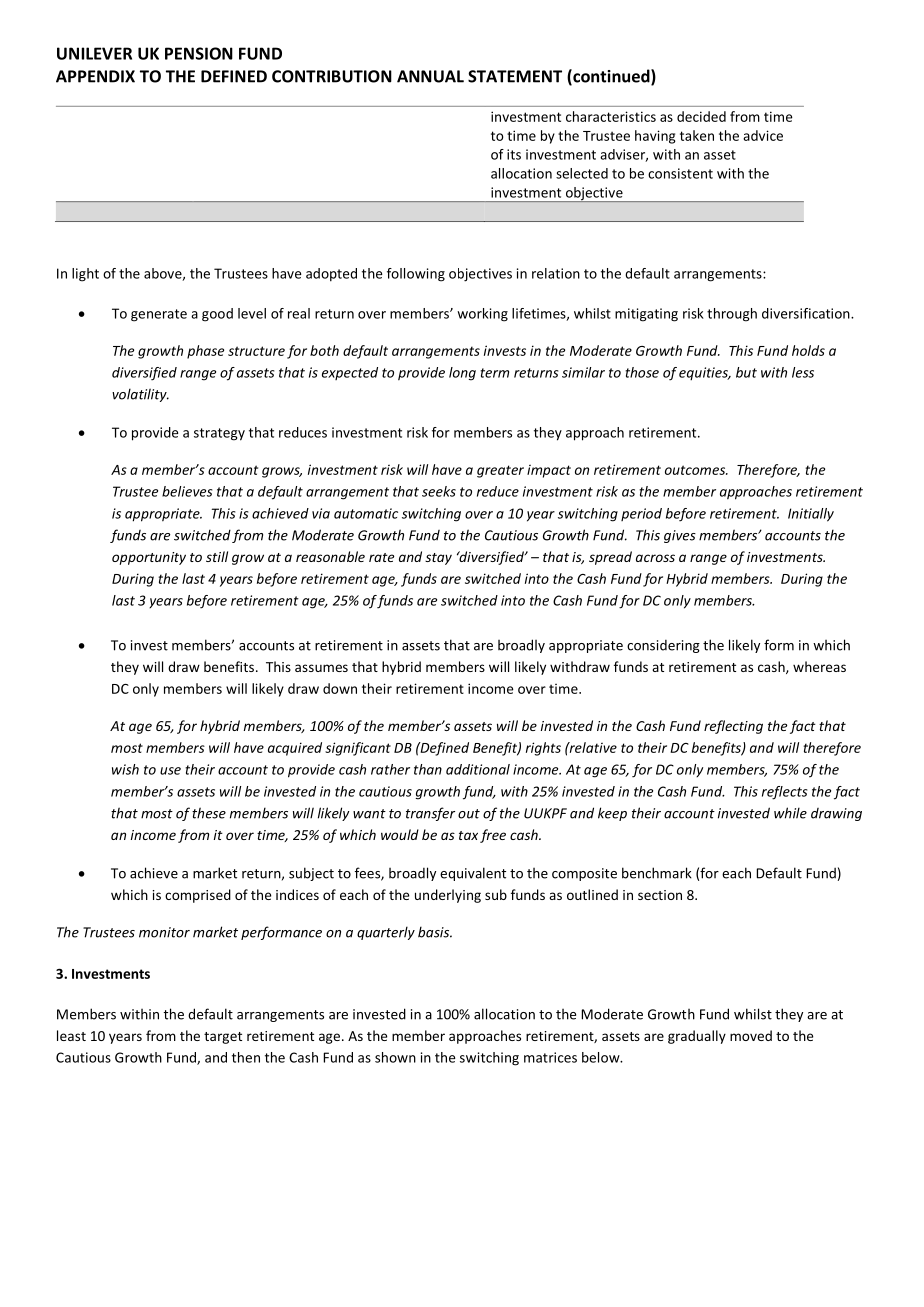  What do you see at coordinates (430, 76) in the screenshot?
I see `ANNUAL` at bounding box center [430, 76].
